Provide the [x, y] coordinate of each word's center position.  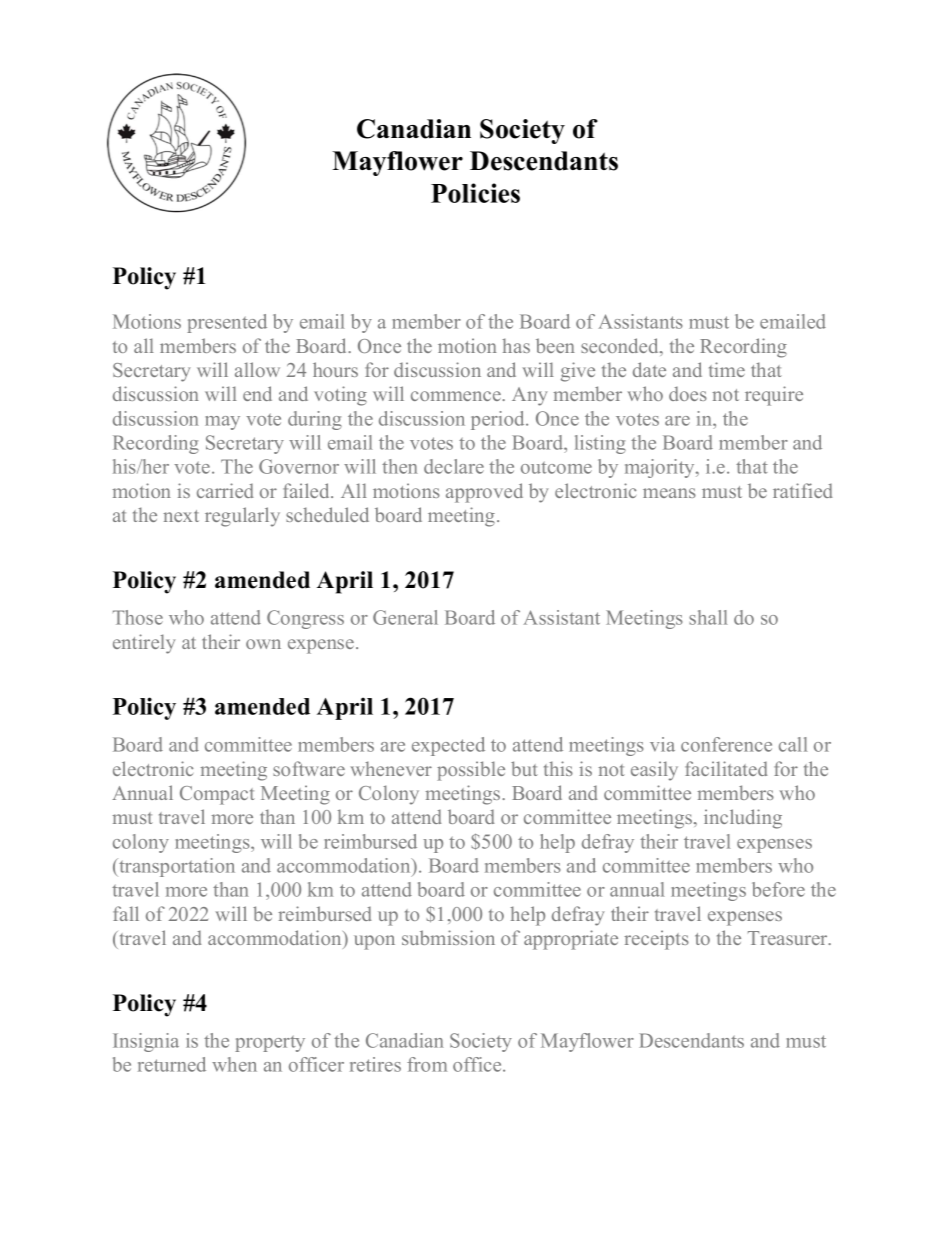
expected [448, 746]
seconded [621, 347]
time [727, 369]
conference [726, 744]
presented [227, 323]
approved [484, 493]
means [669, 493]
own [263, 644]
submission [448, 937]
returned [172, 1064]
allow [257, 369]
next [181, 516]
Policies [475, 193]
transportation [176, 867]
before [778, 889]
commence [457, 396]
